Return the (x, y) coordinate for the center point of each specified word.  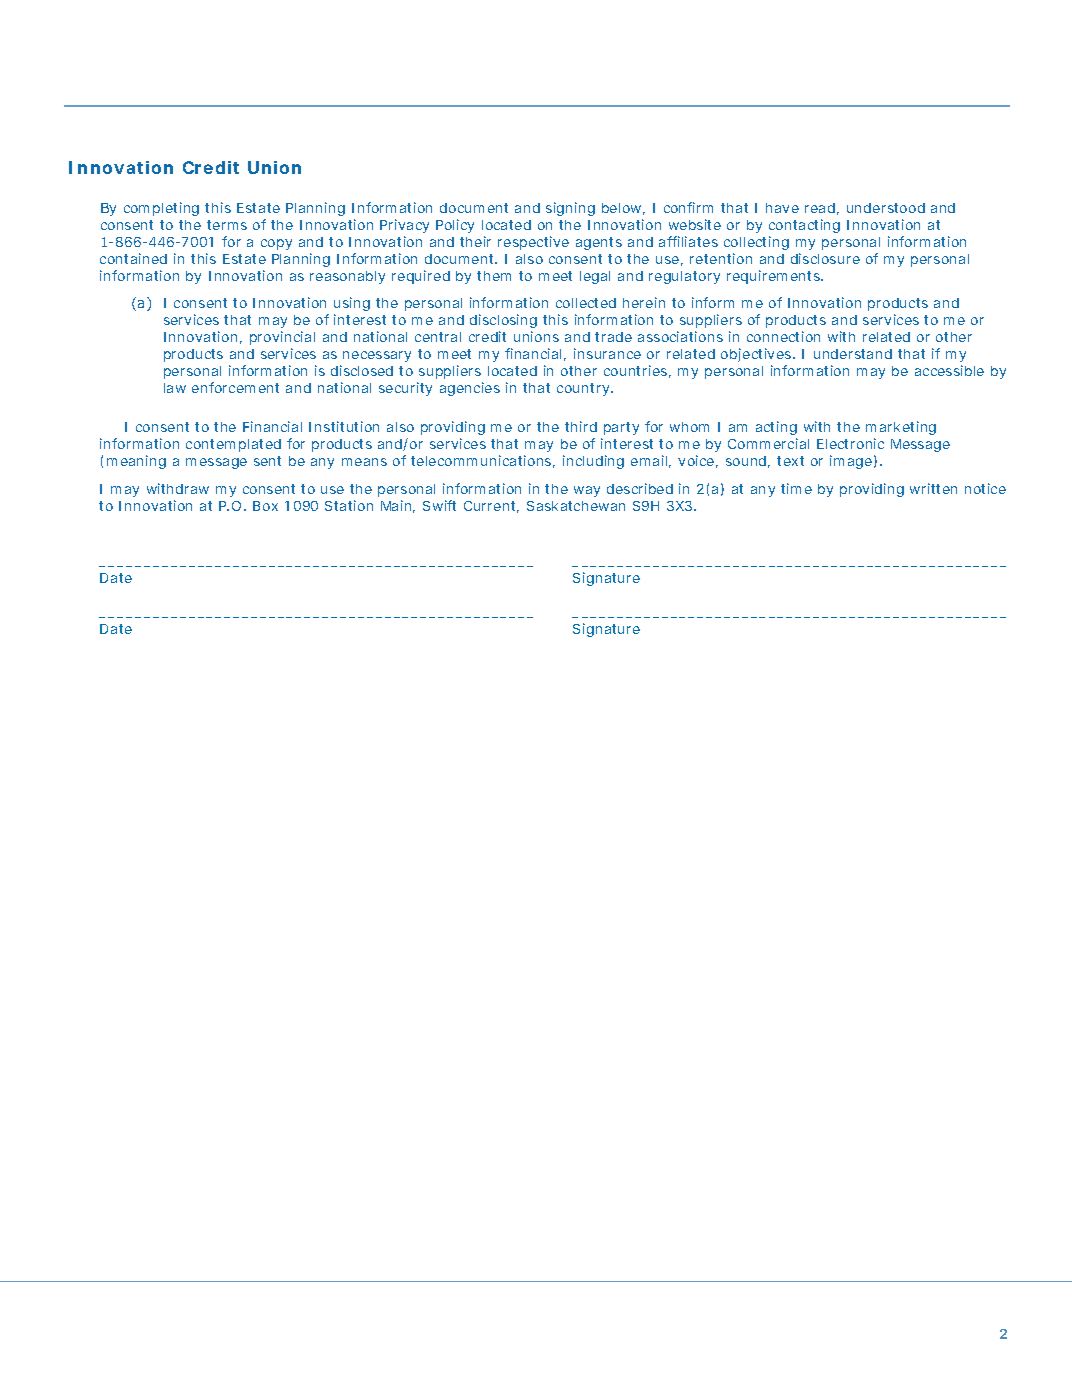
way (587, 491)
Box (265, 506)
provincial (282, 338)
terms (227, 225)
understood (886, 208)
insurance (607, 353)
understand (853, 354)
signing (570, 209)
